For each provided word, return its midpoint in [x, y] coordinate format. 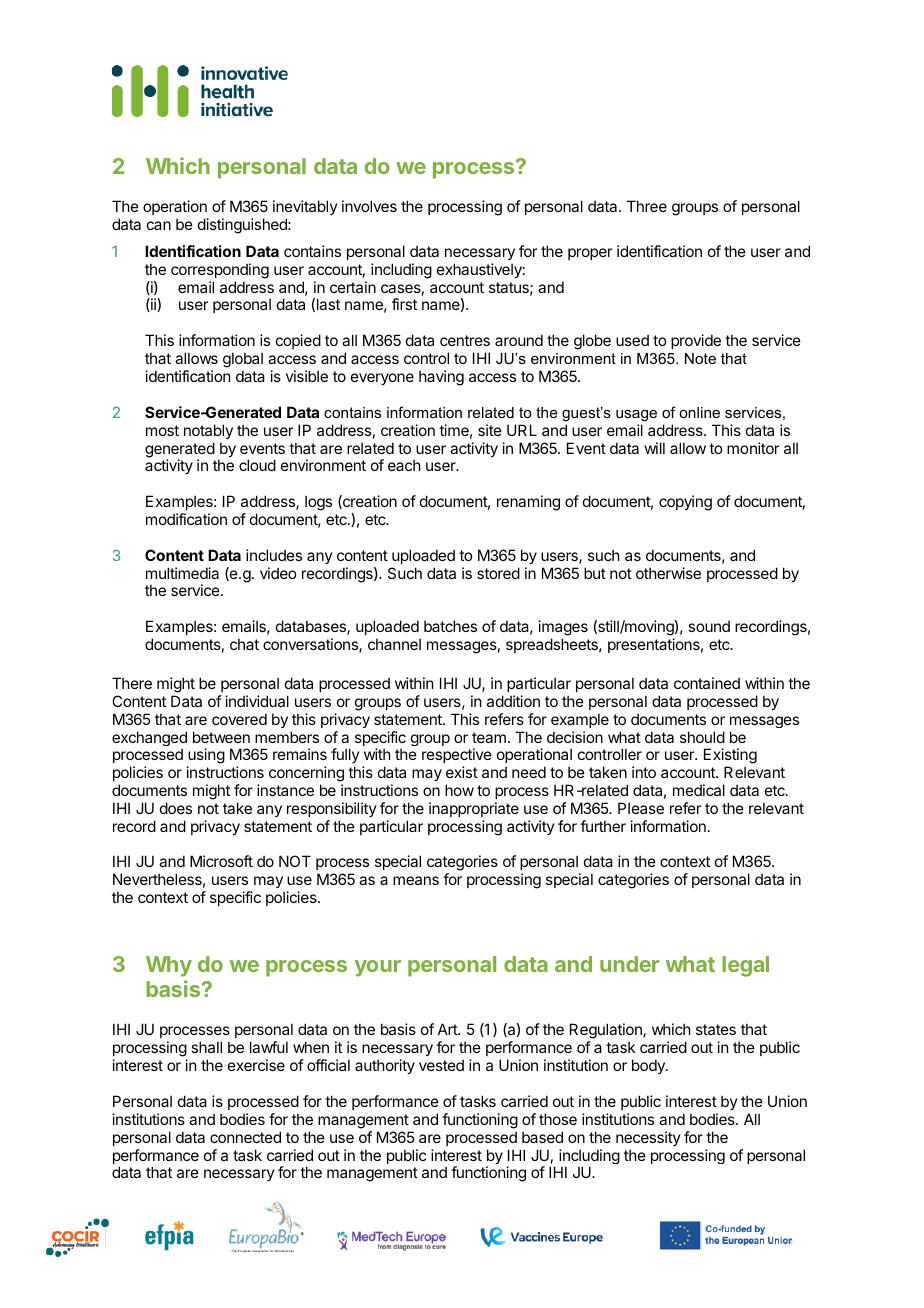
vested [441, 1065]
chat [244, 644]
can [159, 225]
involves [369, 206]
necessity [648, 1138]
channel [394, 644]
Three [647, 206]
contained [707, 683]
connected [245, 1137]
